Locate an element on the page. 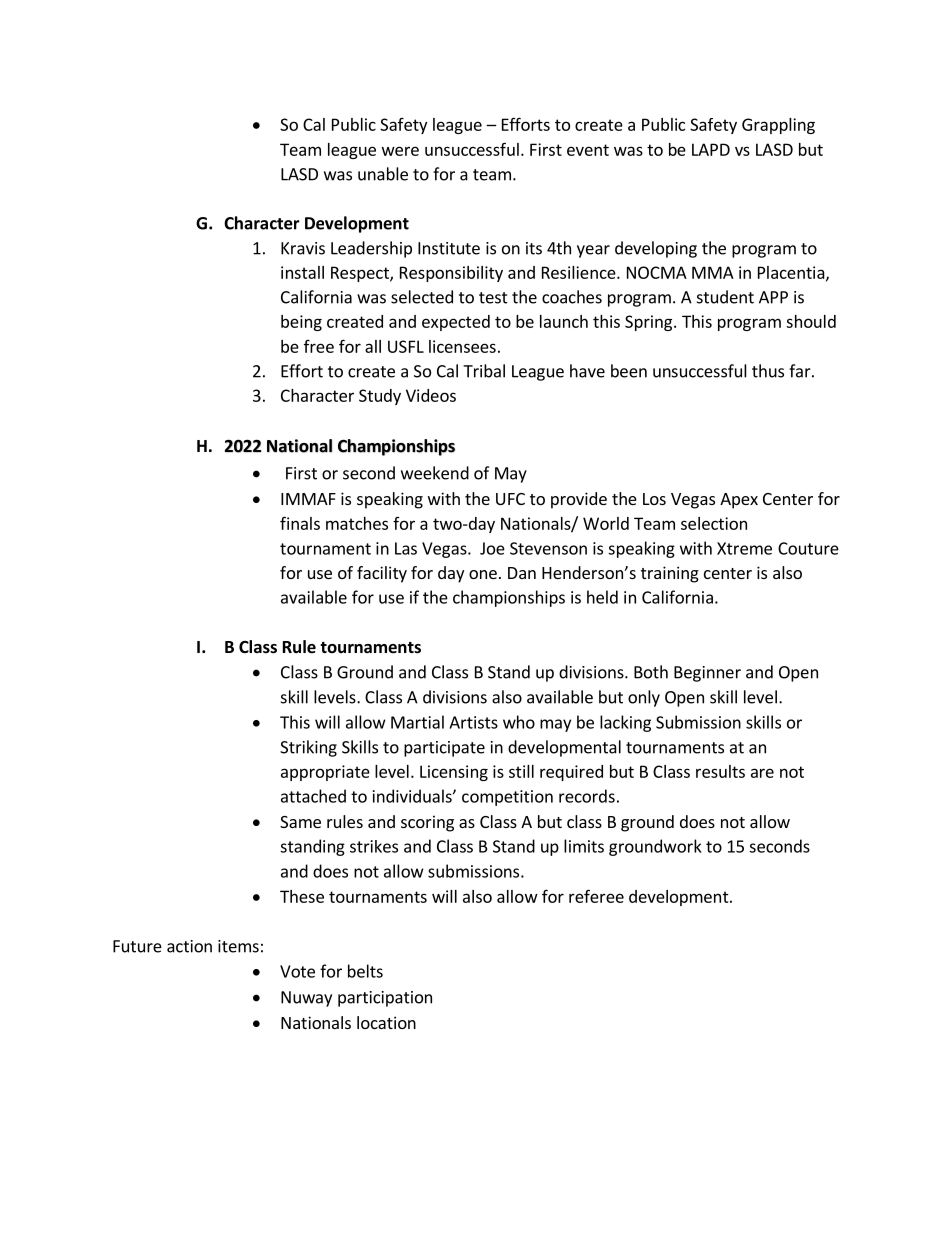 Image resolution: width=952 pixels, height=1233 pixels. Beginner is located at coordinates (707, 674).
